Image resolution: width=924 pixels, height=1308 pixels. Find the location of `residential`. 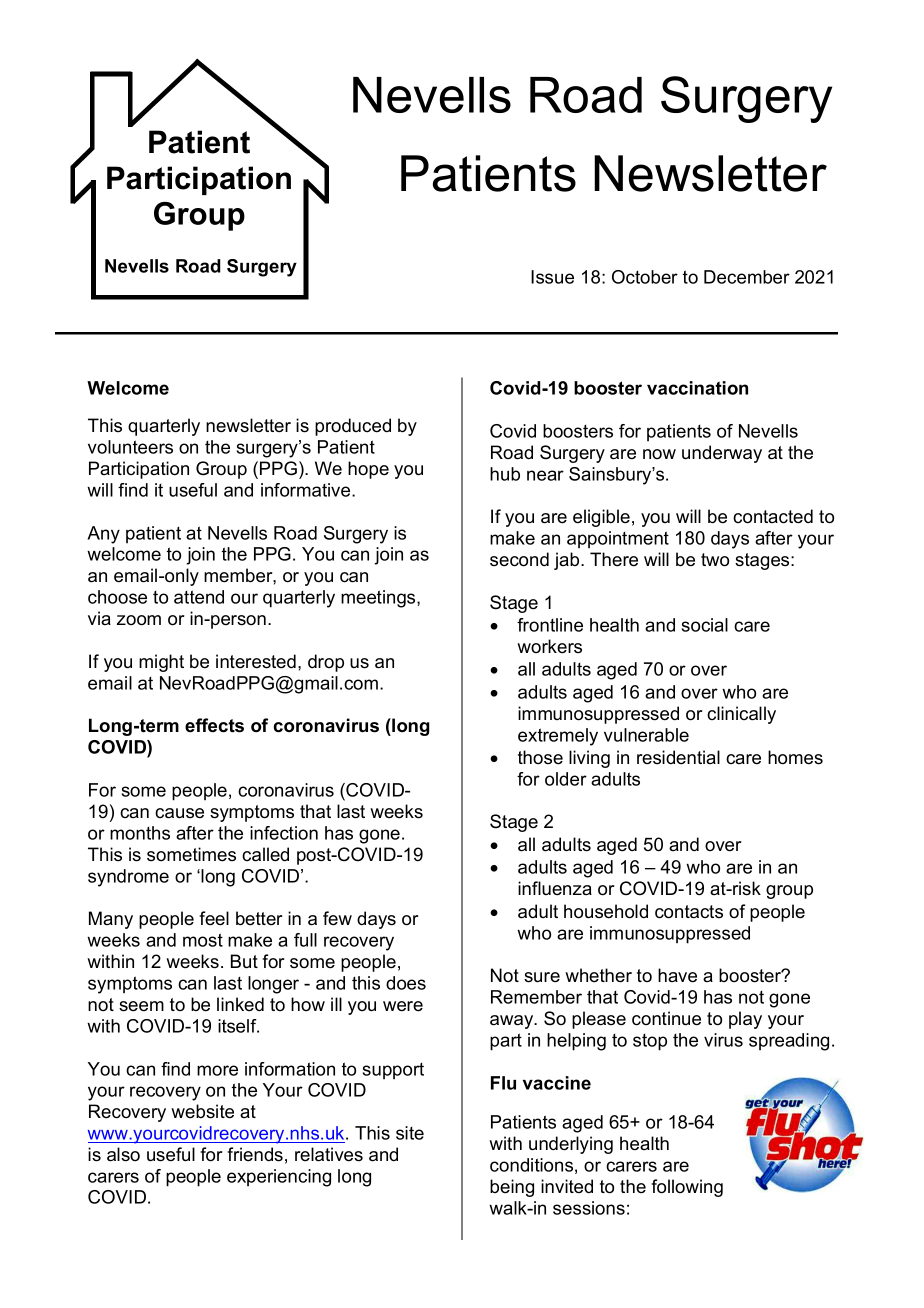

residential is located at coordinates (678, 757).
